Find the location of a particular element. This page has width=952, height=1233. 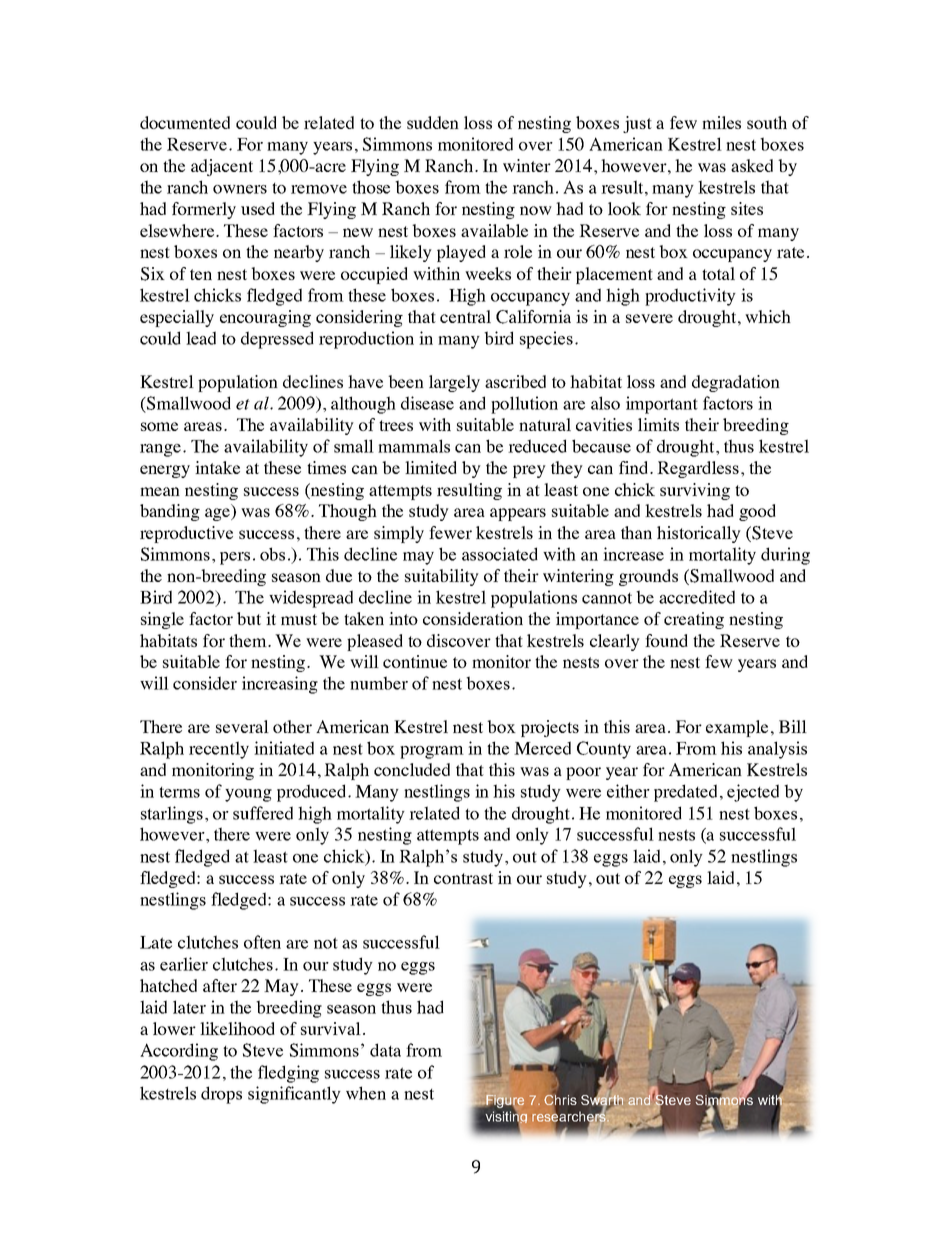

miles is located at coordinates (721, 122).
